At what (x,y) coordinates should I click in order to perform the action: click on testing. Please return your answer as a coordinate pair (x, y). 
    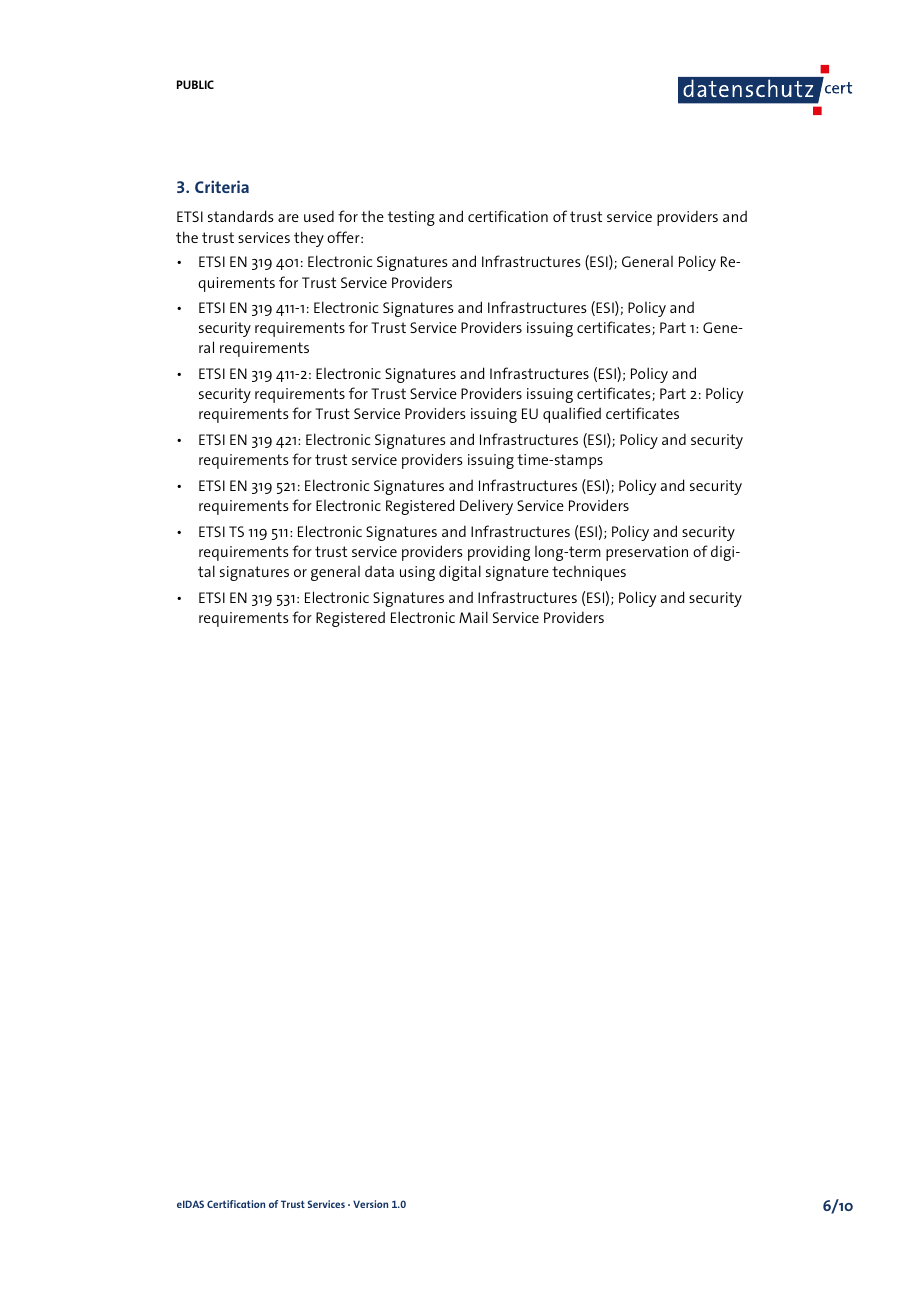
    Looking at the image, I should click on (411, 218).
